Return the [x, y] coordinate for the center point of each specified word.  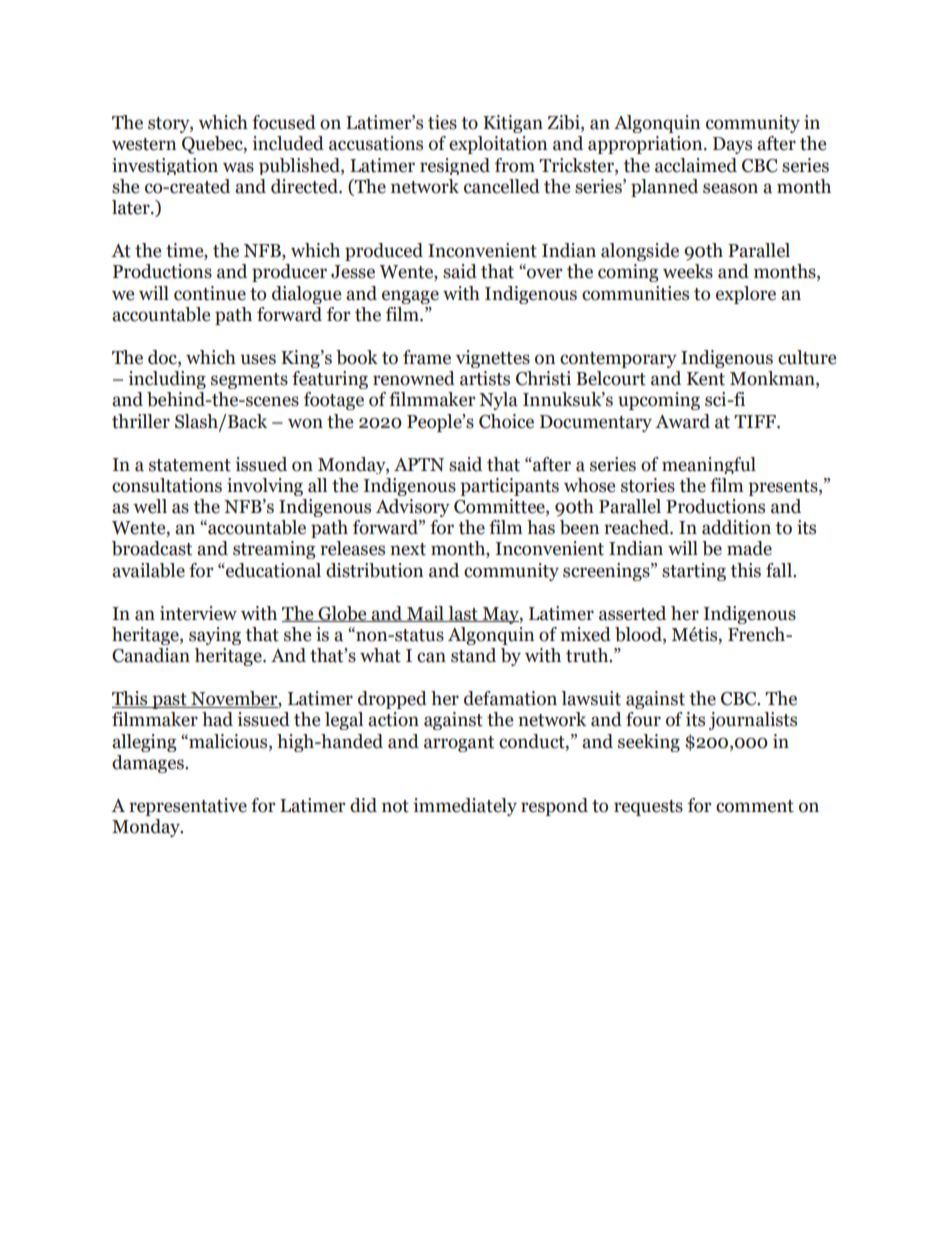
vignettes [493, 359]
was [238, 167]
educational [272, 570]
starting [694, 572]
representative [188, 807]
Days [732, 145]
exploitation [498, 145]
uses [258, 359]
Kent [706, 379]
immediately [465, 807]
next [408, 549]
